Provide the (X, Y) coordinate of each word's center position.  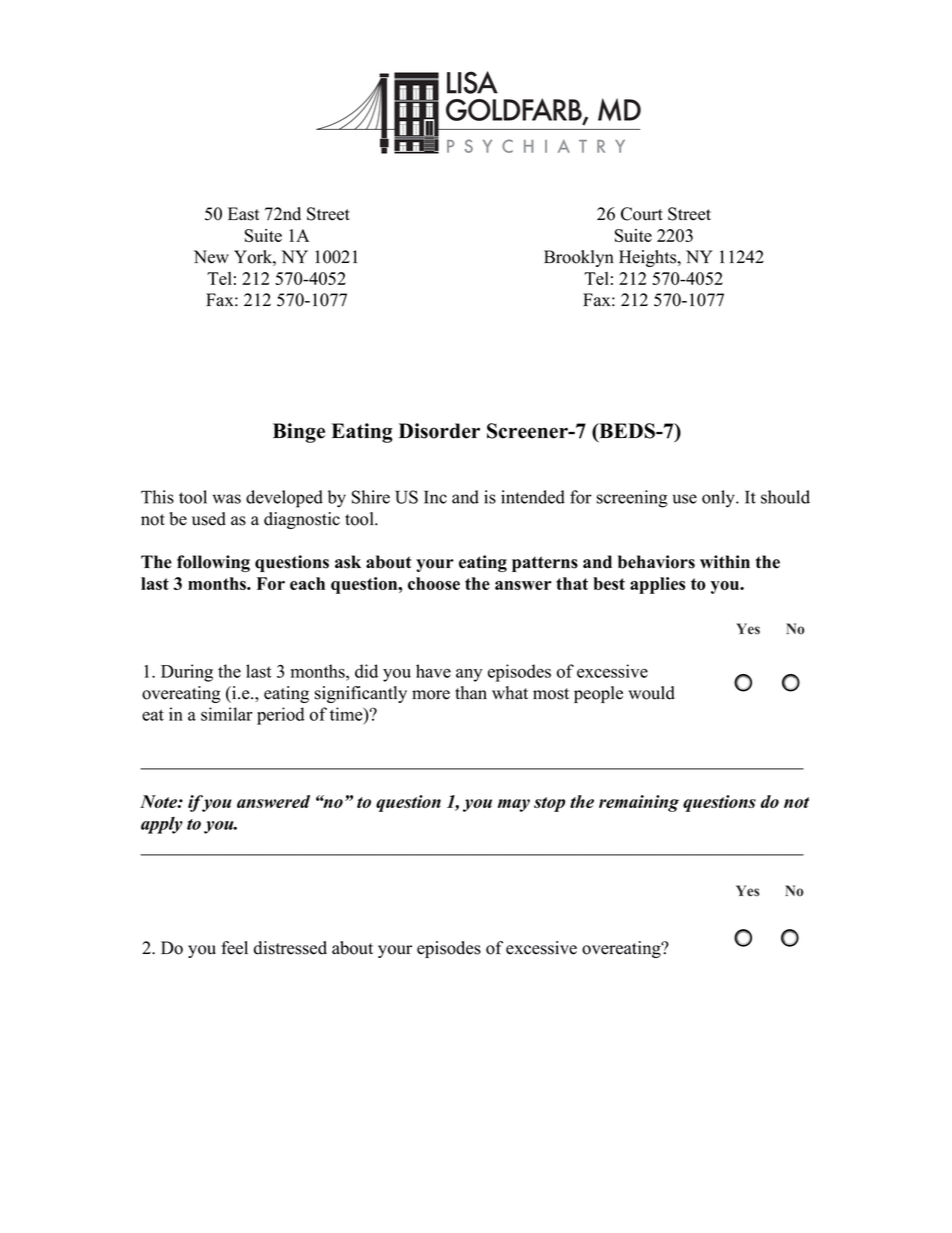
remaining (639, 803)
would (651, 693)
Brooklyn (579, 258)
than (471, 692)
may (514, 805)
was (226, 499)
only (719, 499)
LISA (472, 82)
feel (234, 948)
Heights (649, 258)
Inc (435, 497)
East (244, 214)
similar (227, 714)
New (211, 257)
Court (642, 214)
